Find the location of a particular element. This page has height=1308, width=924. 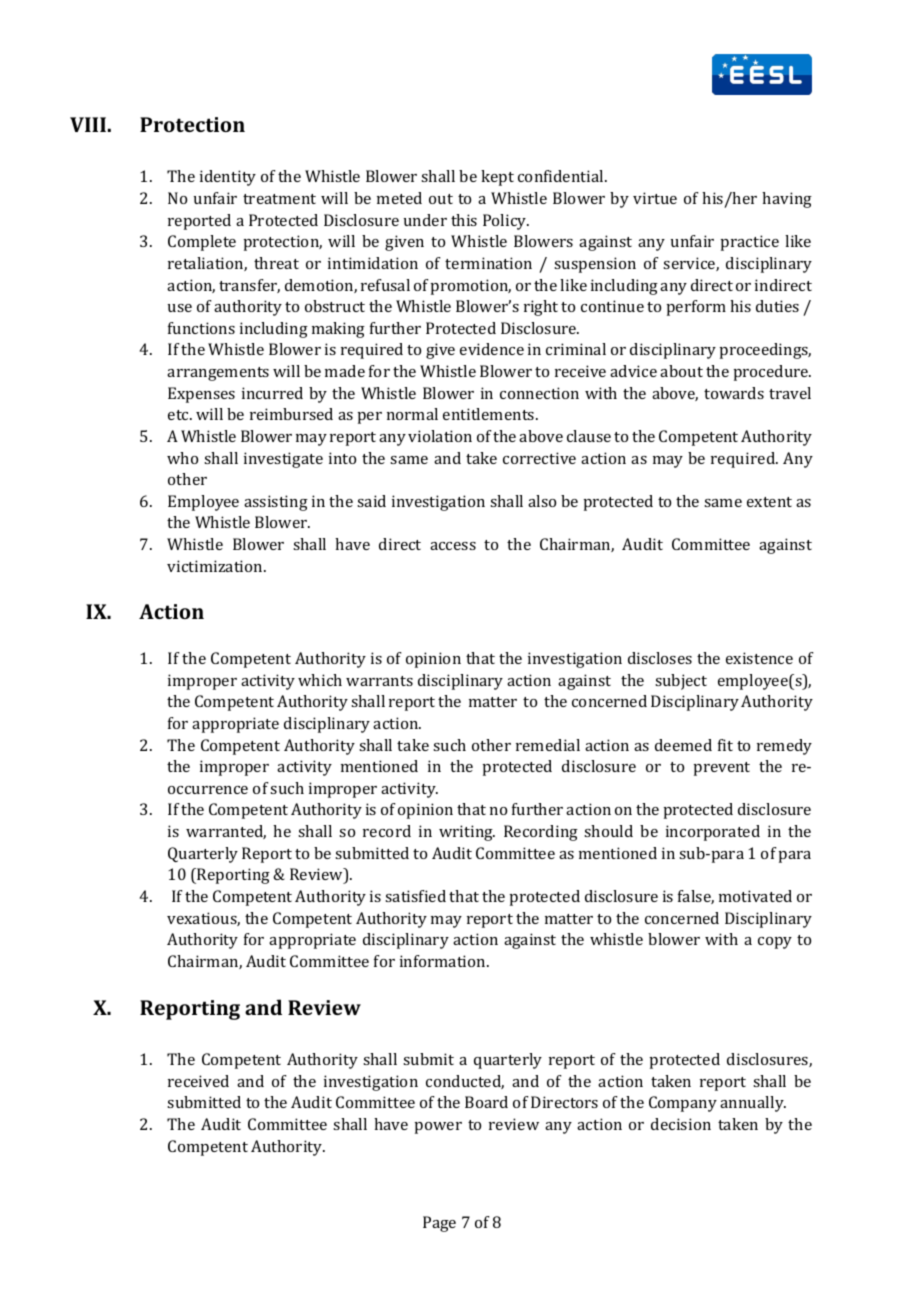

violation is located at coordinates (440, 436).
